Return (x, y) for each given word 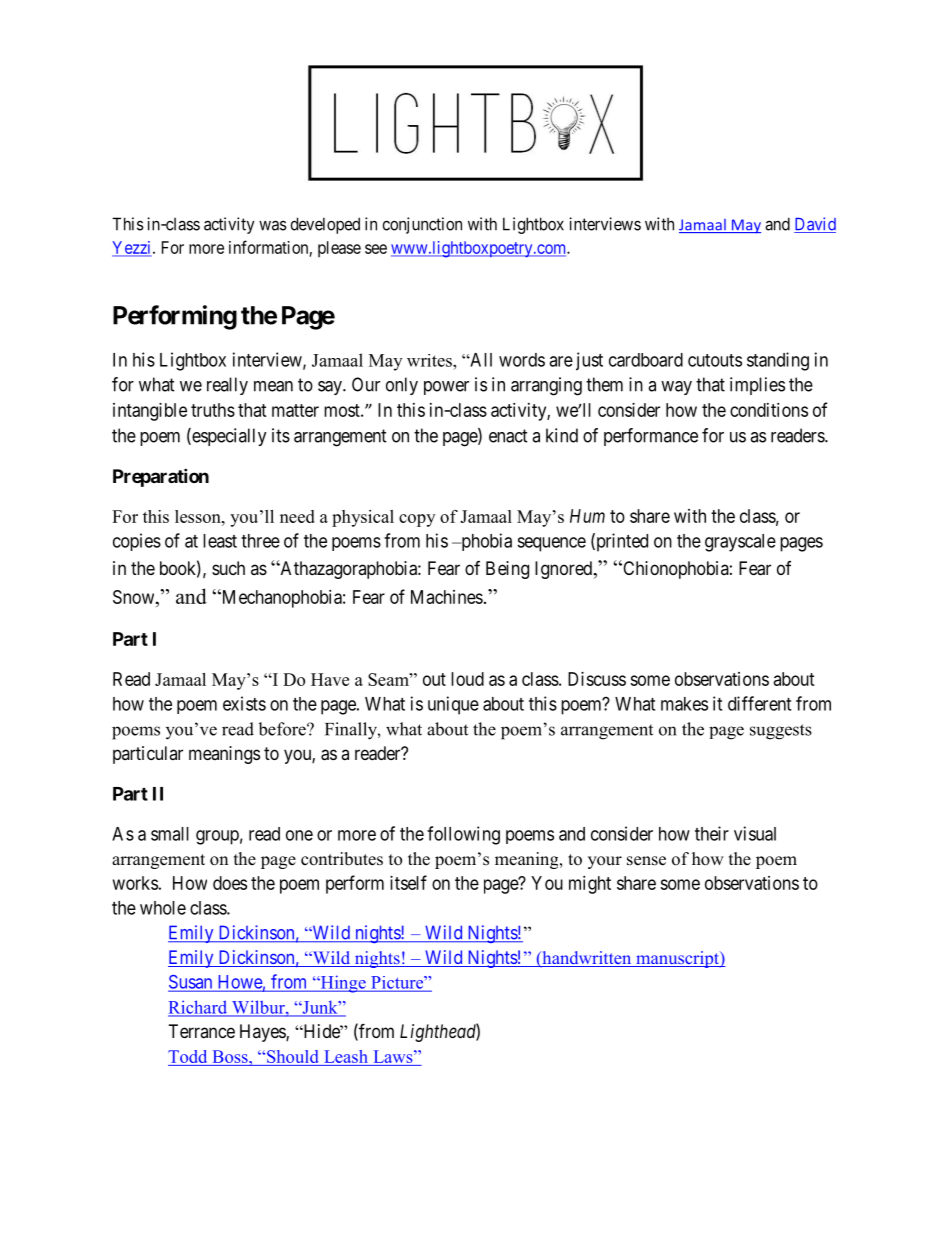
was (273, 225)
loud (467, 679)
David (815, 225)
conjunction (422, 225)
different (759, 703)
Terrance (202, 1031)
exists (244, 703)
